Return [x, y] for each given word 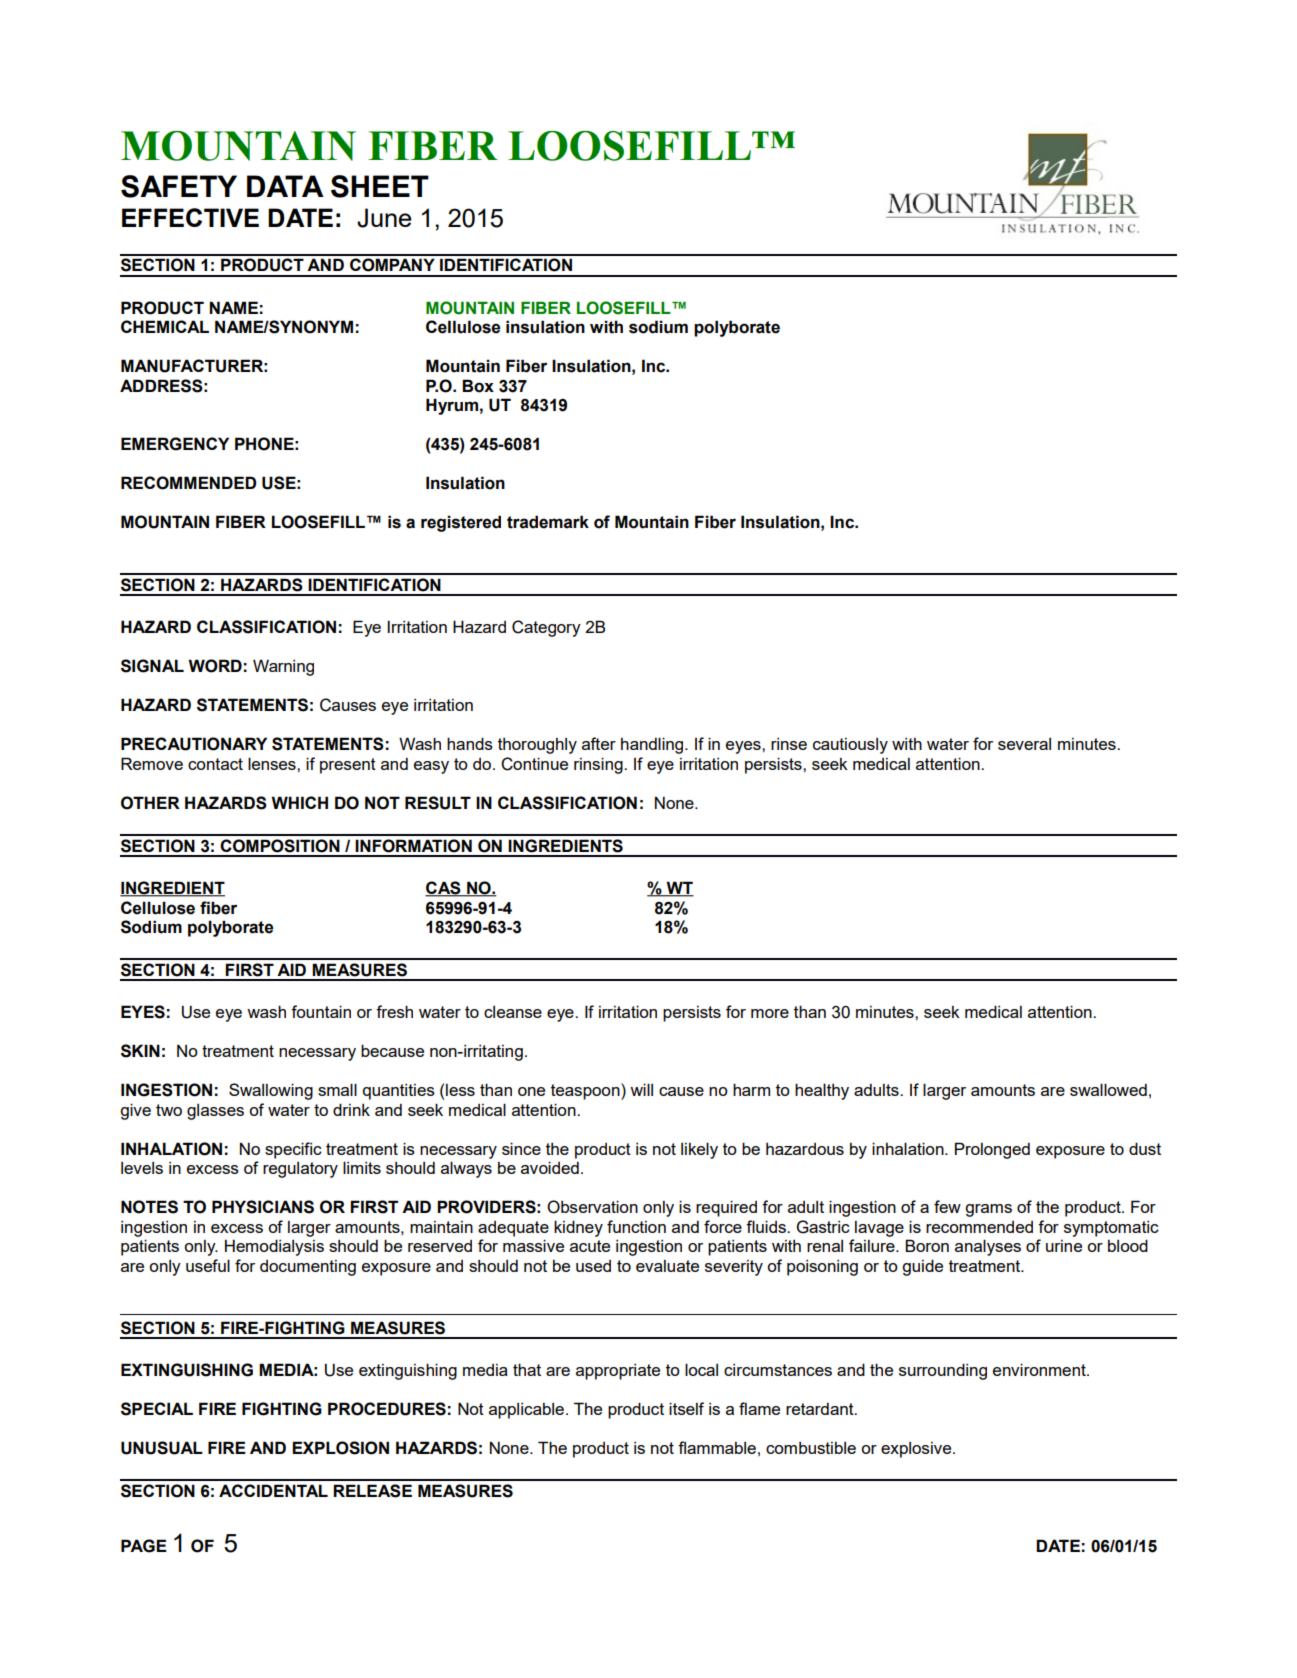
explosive [917, 1450]
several [1024, 744]
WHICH [299, 802]
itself [686, 1408]
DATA [285, 186]
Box [478, 386]
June [384, 218]
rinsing [599, 765]
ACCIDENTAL [273, 1490]
